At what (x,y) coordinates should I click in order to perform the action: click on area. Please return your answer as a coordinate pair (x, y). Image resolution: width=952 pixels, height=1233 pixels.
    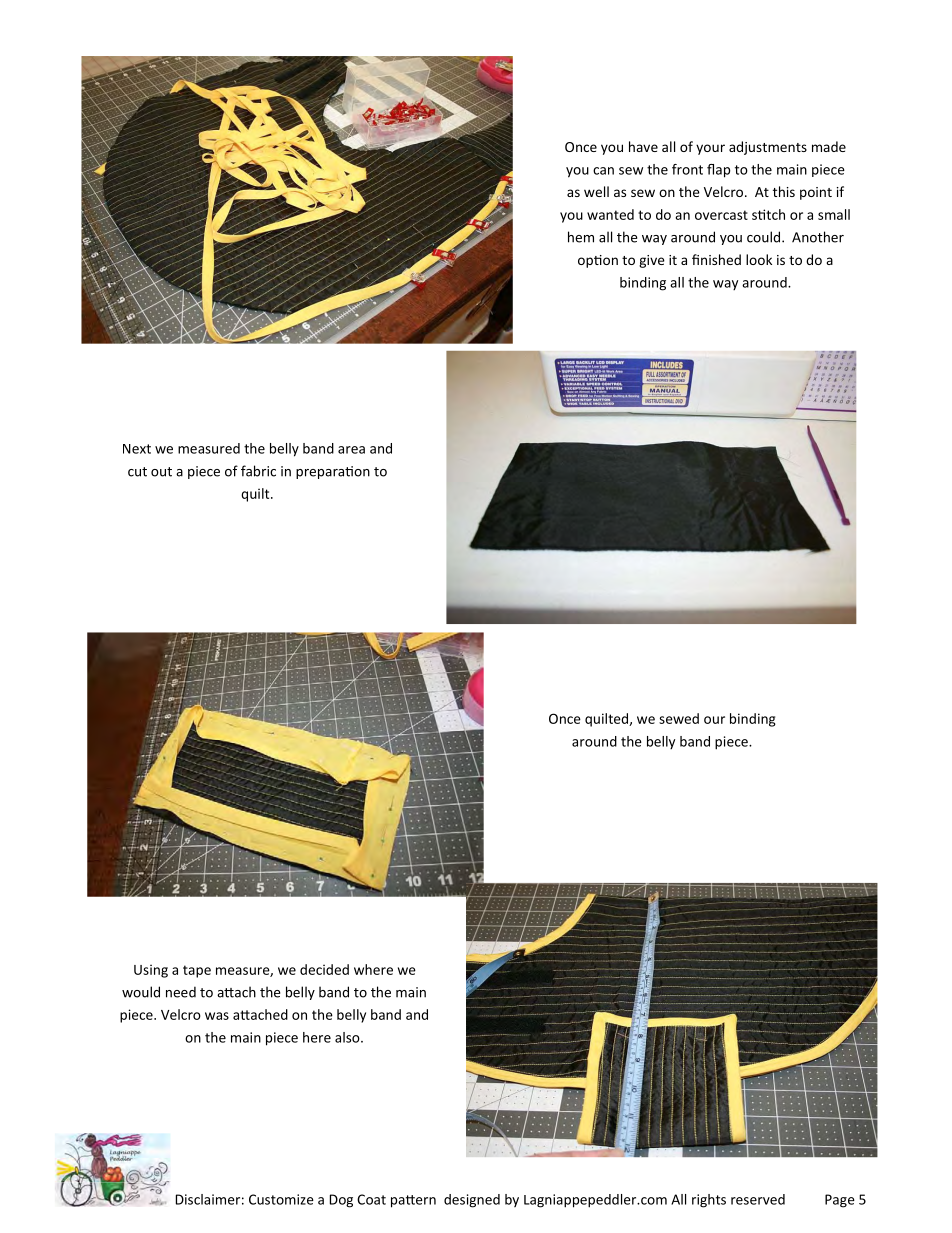
    Looking at the image, I should click on (351, 450).
